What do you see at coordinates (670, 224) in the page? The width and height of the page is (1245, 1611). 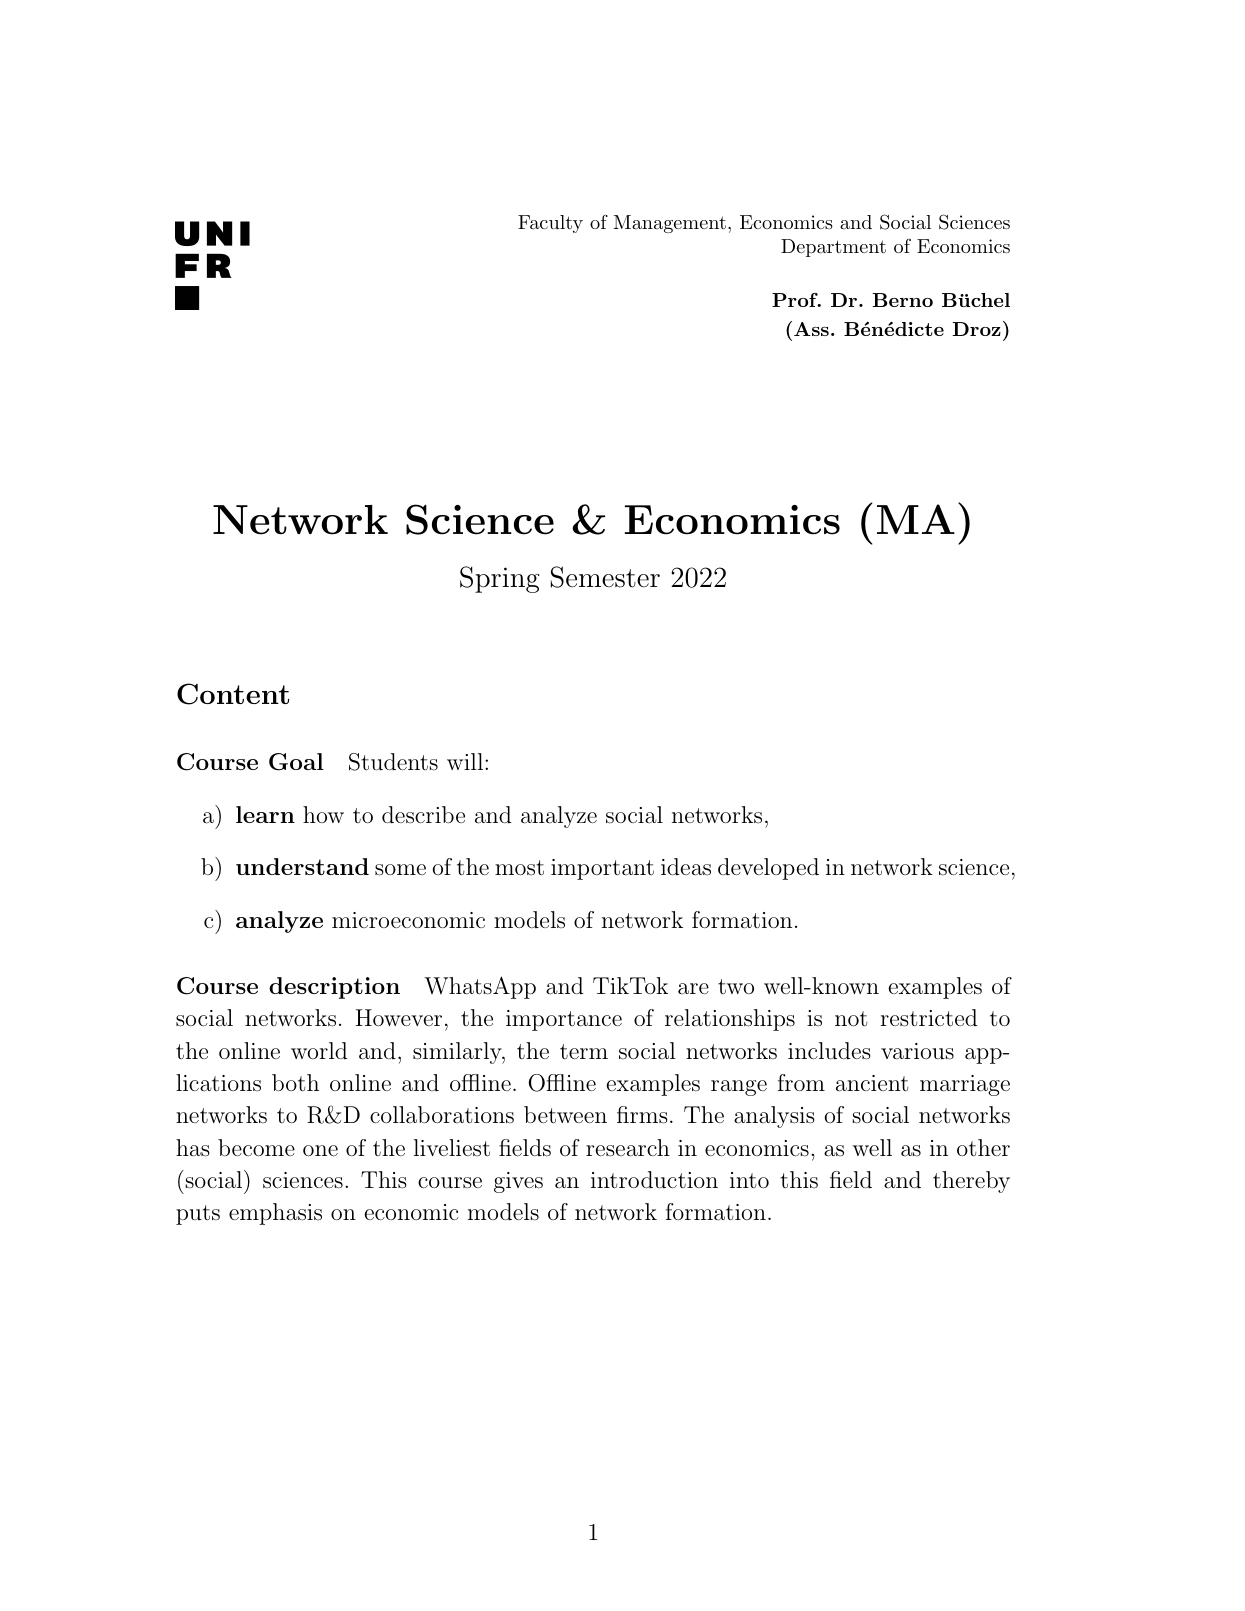 I see `Management` at bounding box center [670, 224].
